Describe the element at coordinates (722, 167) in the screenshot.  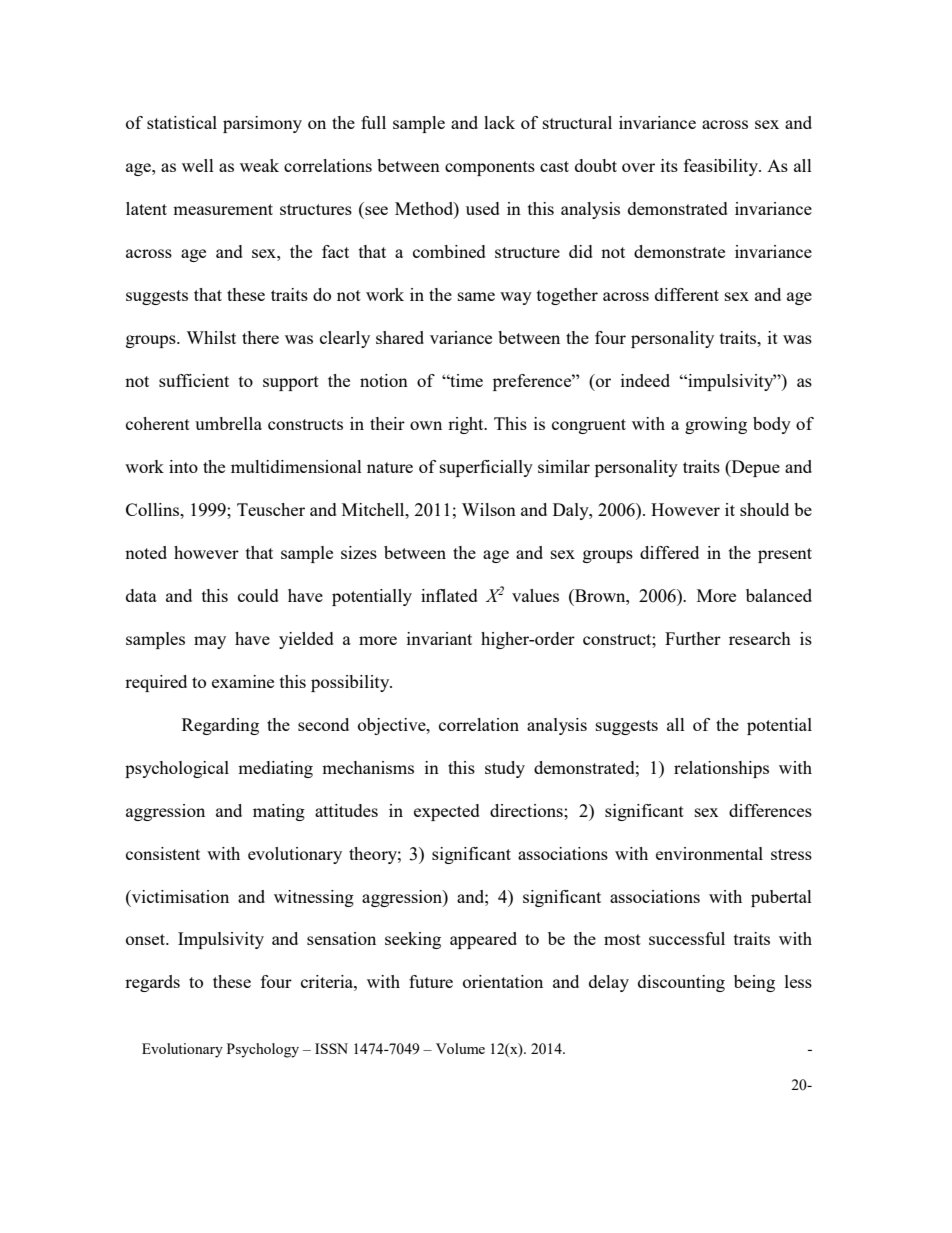
I see `feasibility` at that location.
